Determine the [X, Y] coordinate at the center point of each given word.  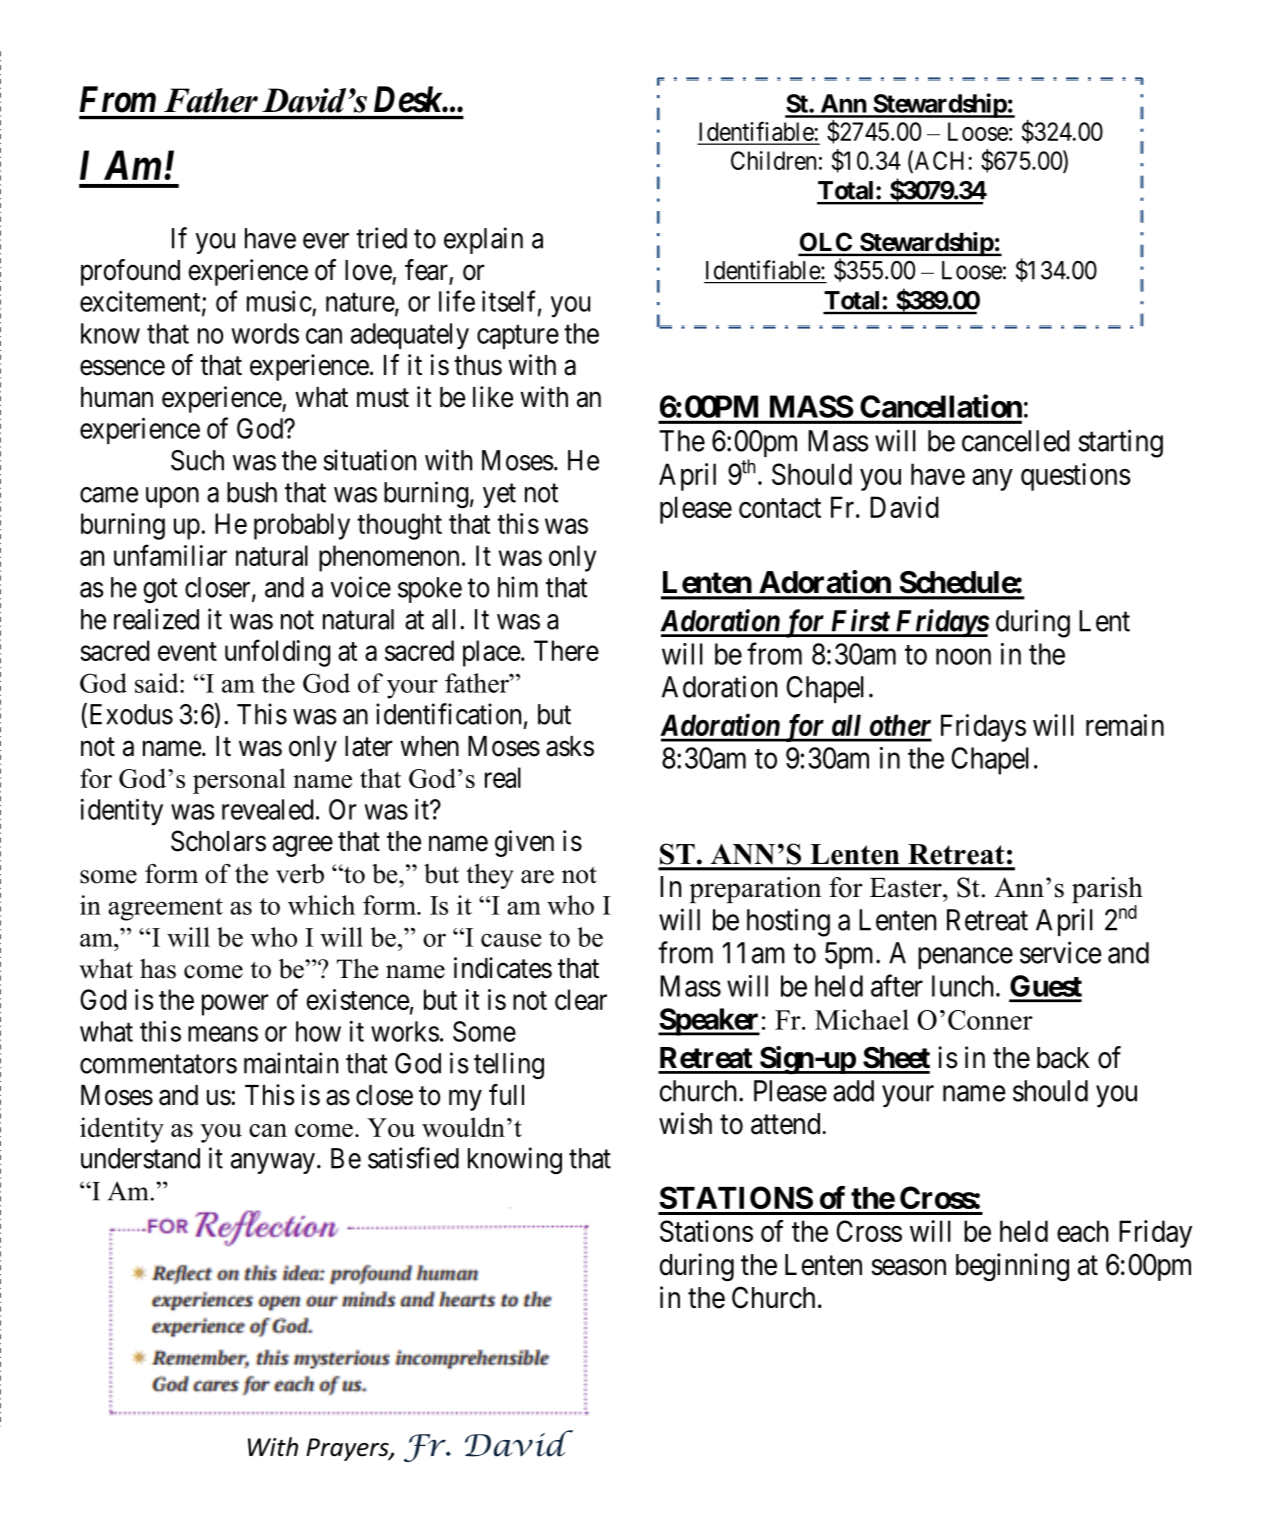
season [908, 1267]
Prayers [348, 1449]
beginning [1012, 1267]
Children [773, 160]
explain [483, 240]
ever [326, 241]
